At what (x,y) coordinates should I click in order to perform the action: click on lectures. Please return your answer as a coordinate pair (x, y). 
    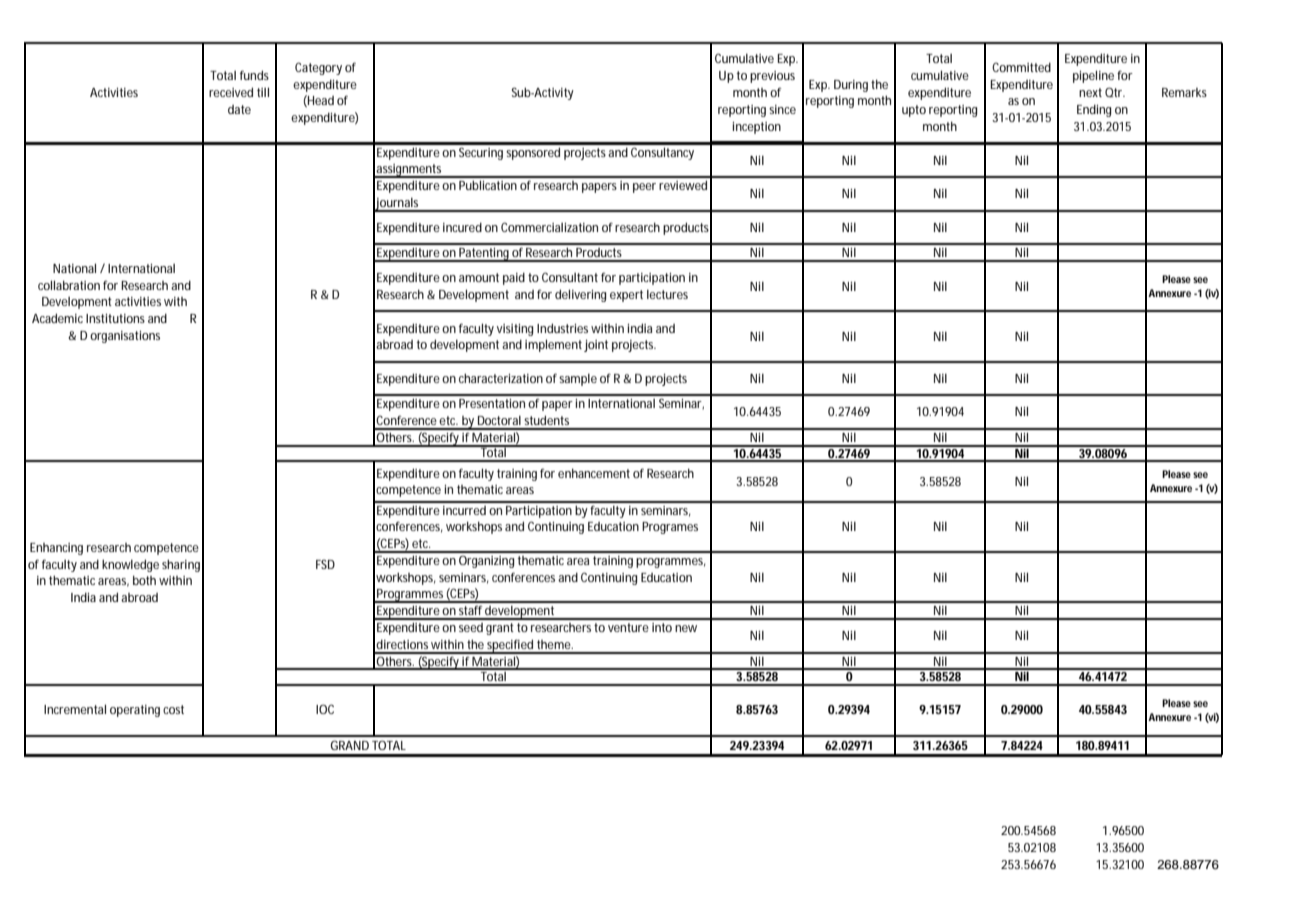
    Looking at the image, I should click on (667, 294).
